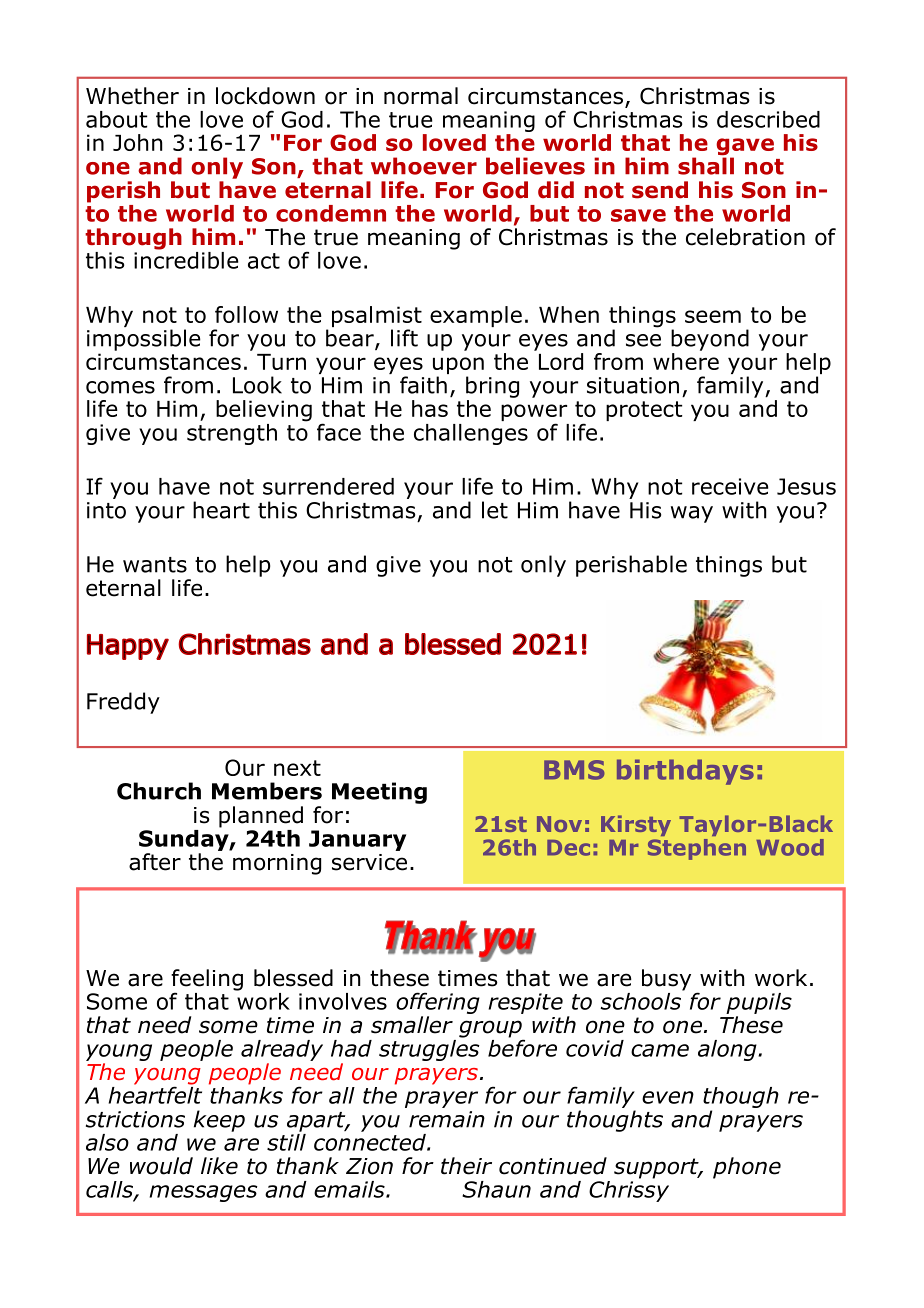 The image size is (924, 1308). What do you see at coordinates (745, 148) in the page?
I see `gave` at bounding box center [745, 148].
